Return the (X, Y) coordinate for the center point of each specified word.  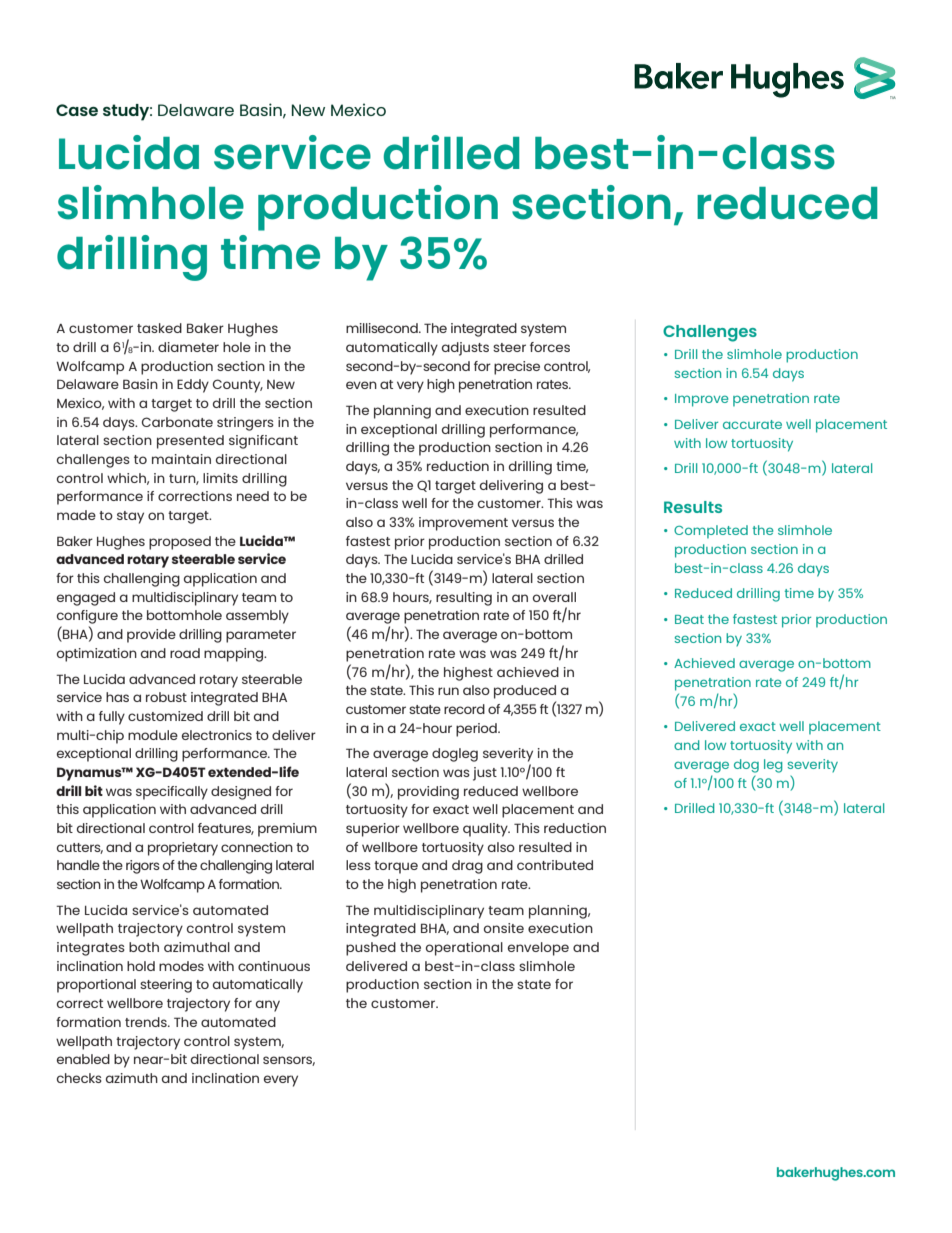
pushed (371, 949)
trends (147, 1022)
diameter (188, 347)
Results (693, 507)
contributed (555, 865)
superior (373, 830)
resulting (464, 599)
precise (517, 368)
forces (550, 347)
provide (151, 636)
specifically (172, 793)
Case (77, 110)
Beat (689, 619)
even (361, 385)
